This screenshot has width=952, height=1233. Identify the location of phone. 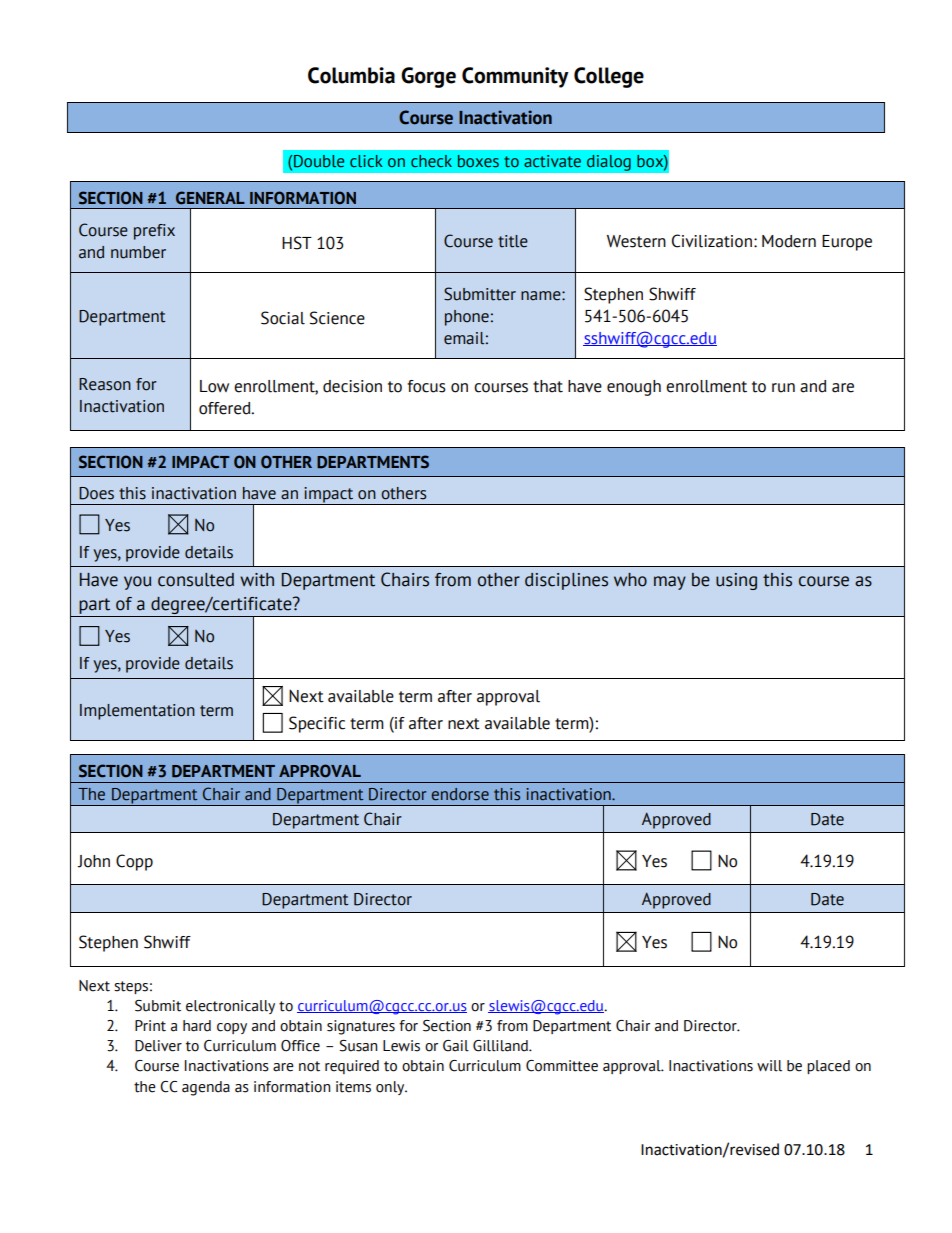
(467, 318).
